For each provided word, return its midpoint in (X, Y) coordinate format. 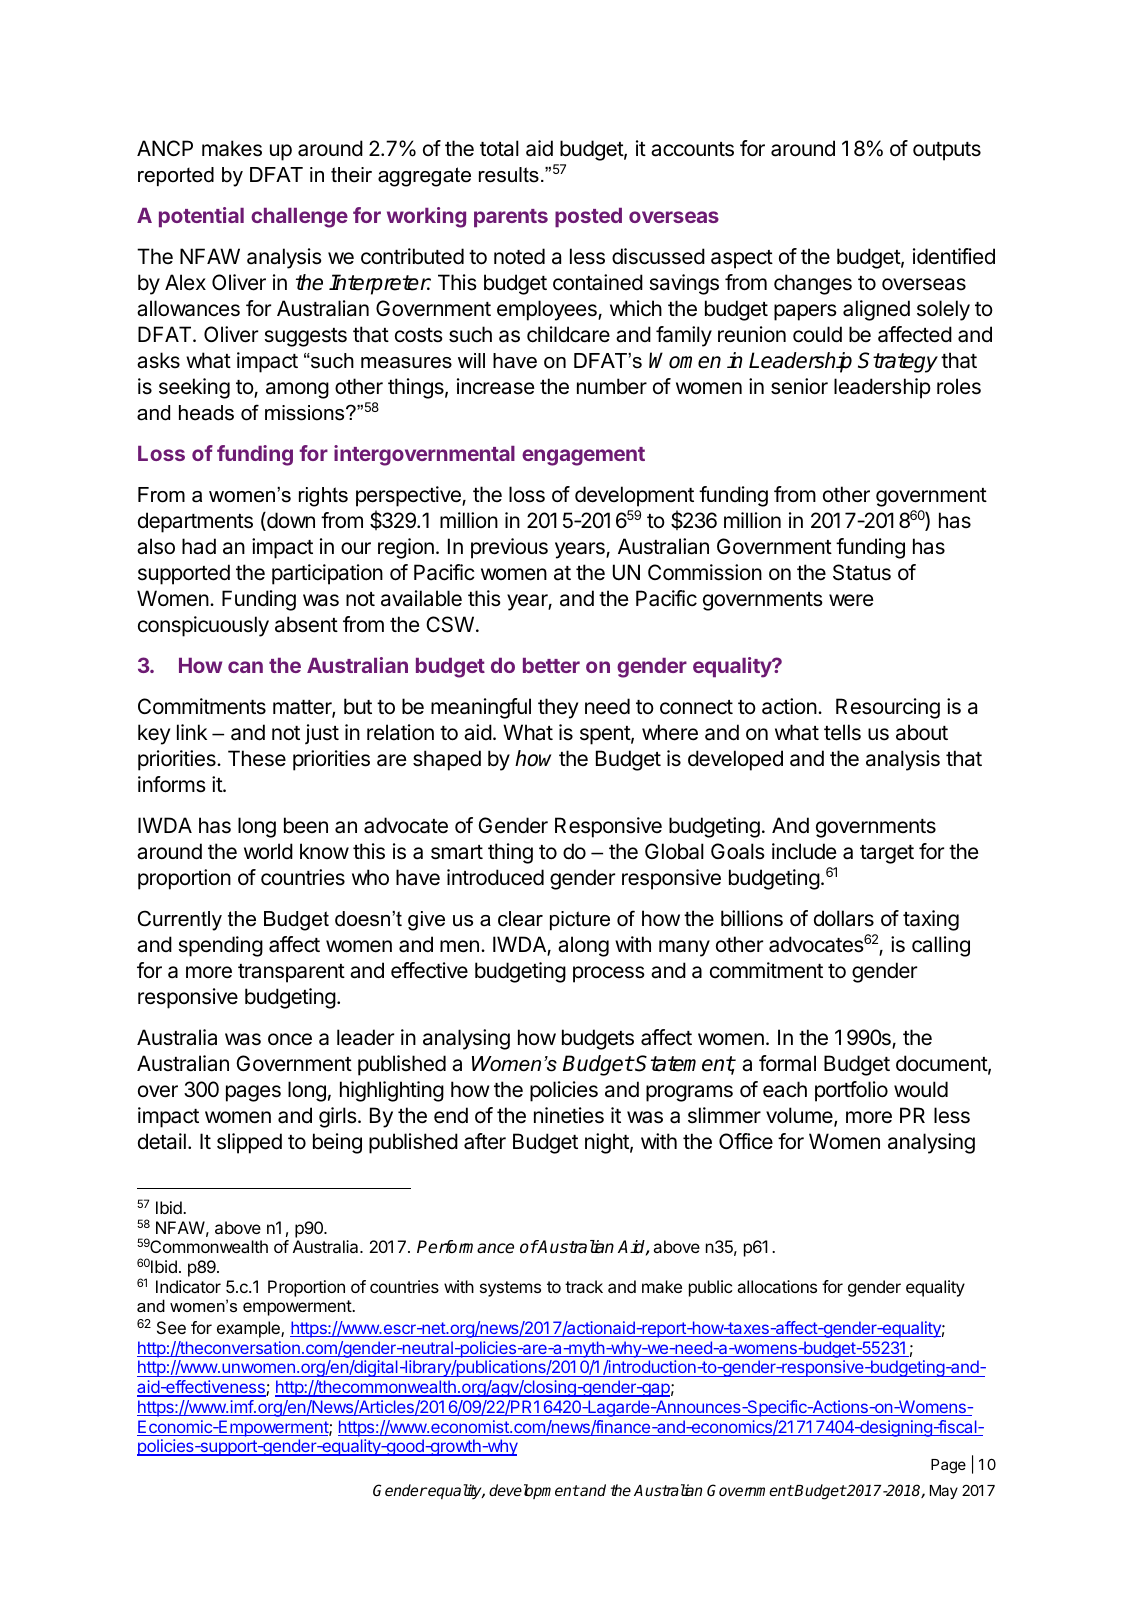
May (944, 1492)
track (584, 1286)
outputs (947, 151)
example (249, 1329)
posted (588, 217)
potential (201, 217)
